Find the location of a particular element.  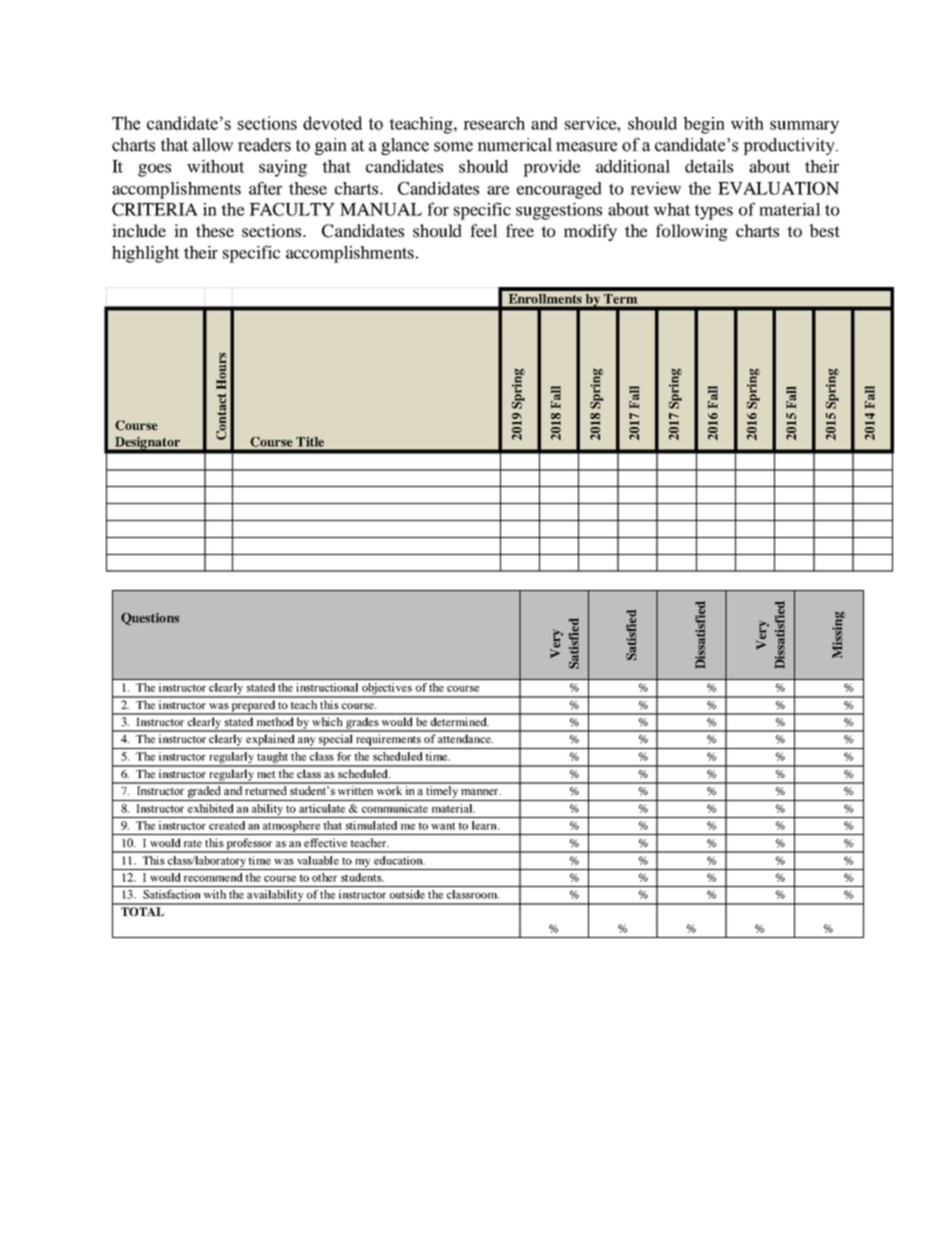

recommend is located at coordinates (213, 877).
